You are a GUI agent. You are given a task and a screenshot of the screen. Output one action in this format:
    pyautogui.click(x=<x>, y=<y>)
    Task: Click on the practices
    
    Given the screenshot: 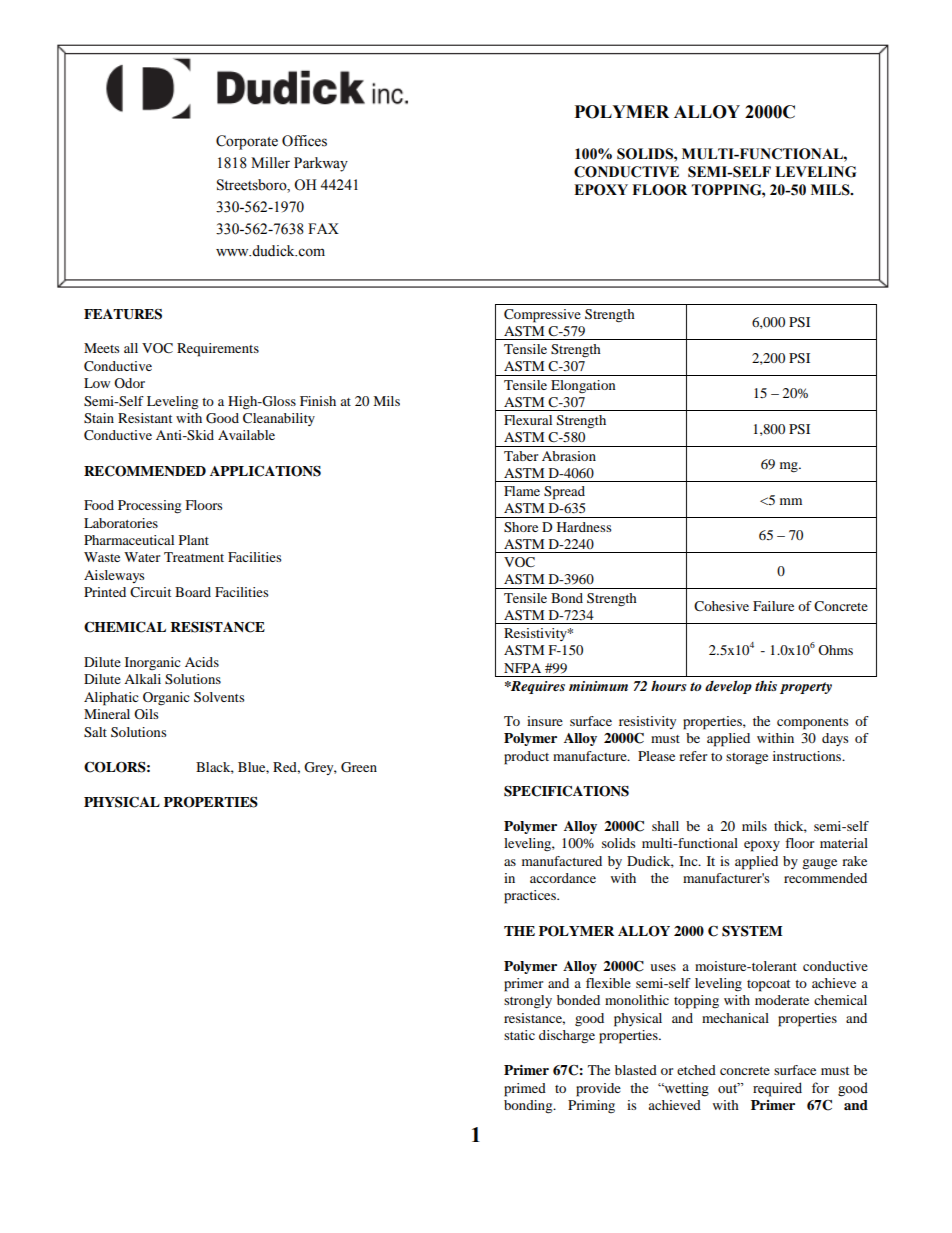 What is the action you would take?
    pyautogui.click(x=531, y=897)
